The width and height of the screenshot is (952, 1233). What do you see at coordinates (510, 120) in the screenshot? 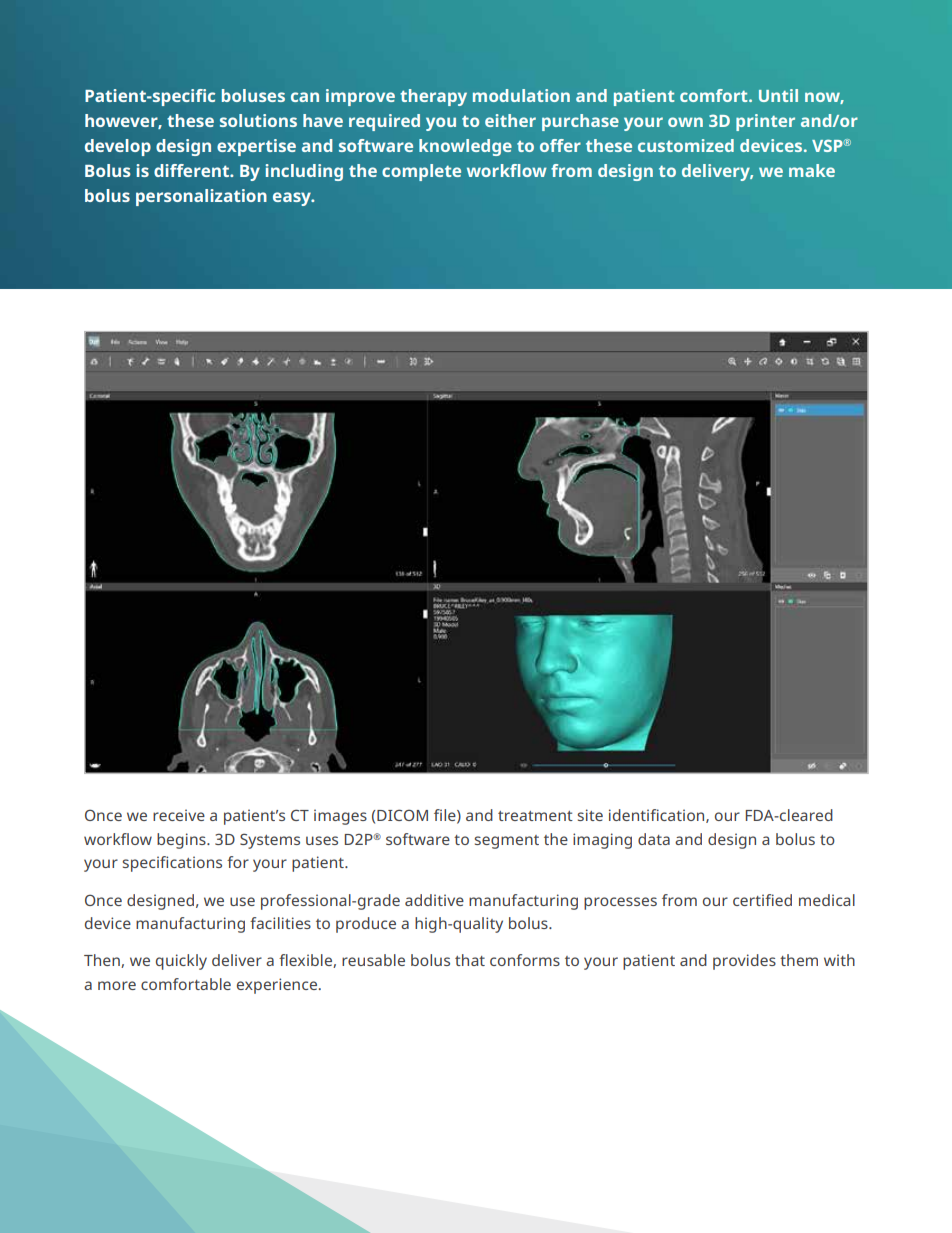
I see `either` at bounding box center [510, 120].
